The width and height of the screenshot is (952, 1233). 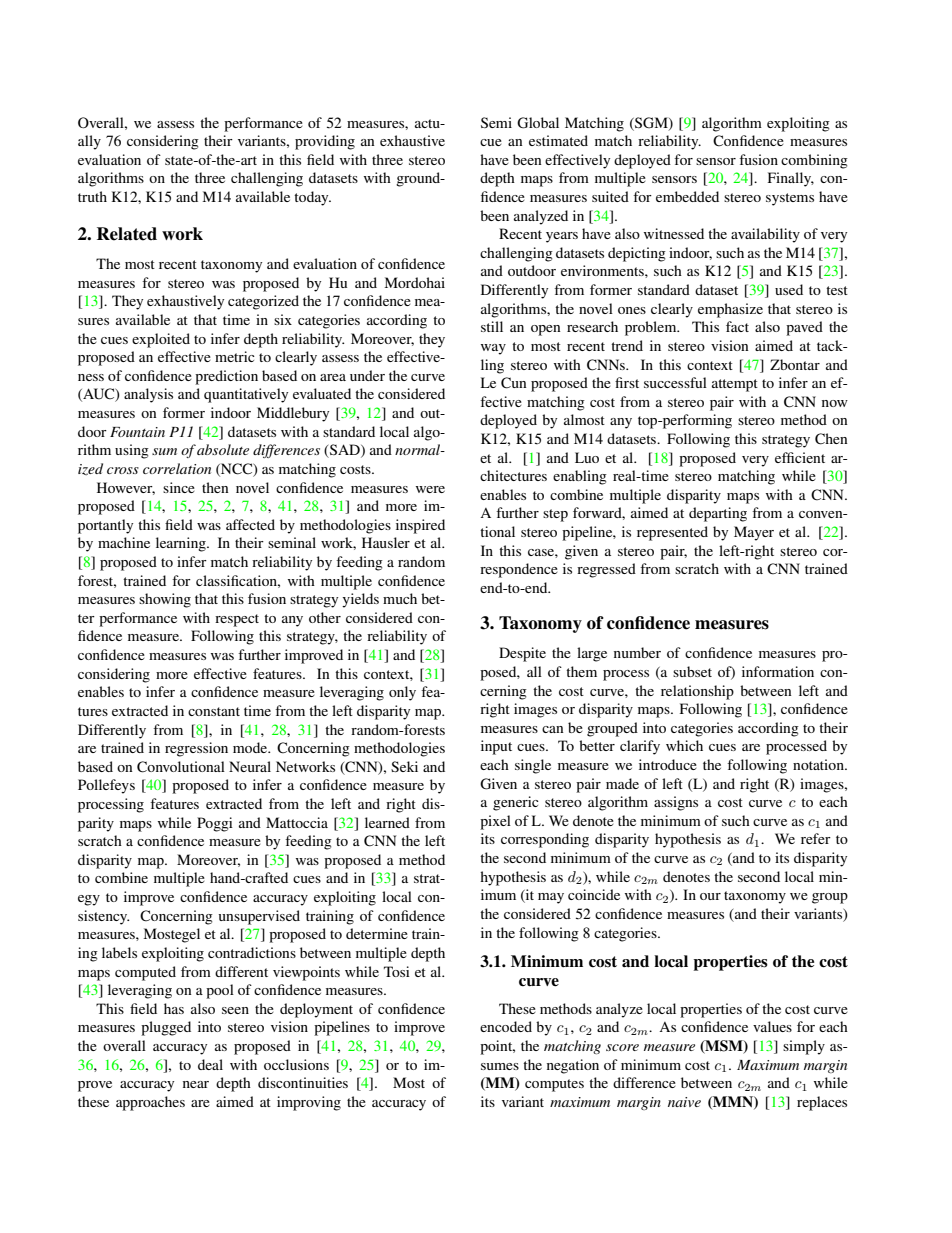 What do you see at coordinates (538, 123) in the screenshot?
I see `Global` at bounding box center [538, 123].
